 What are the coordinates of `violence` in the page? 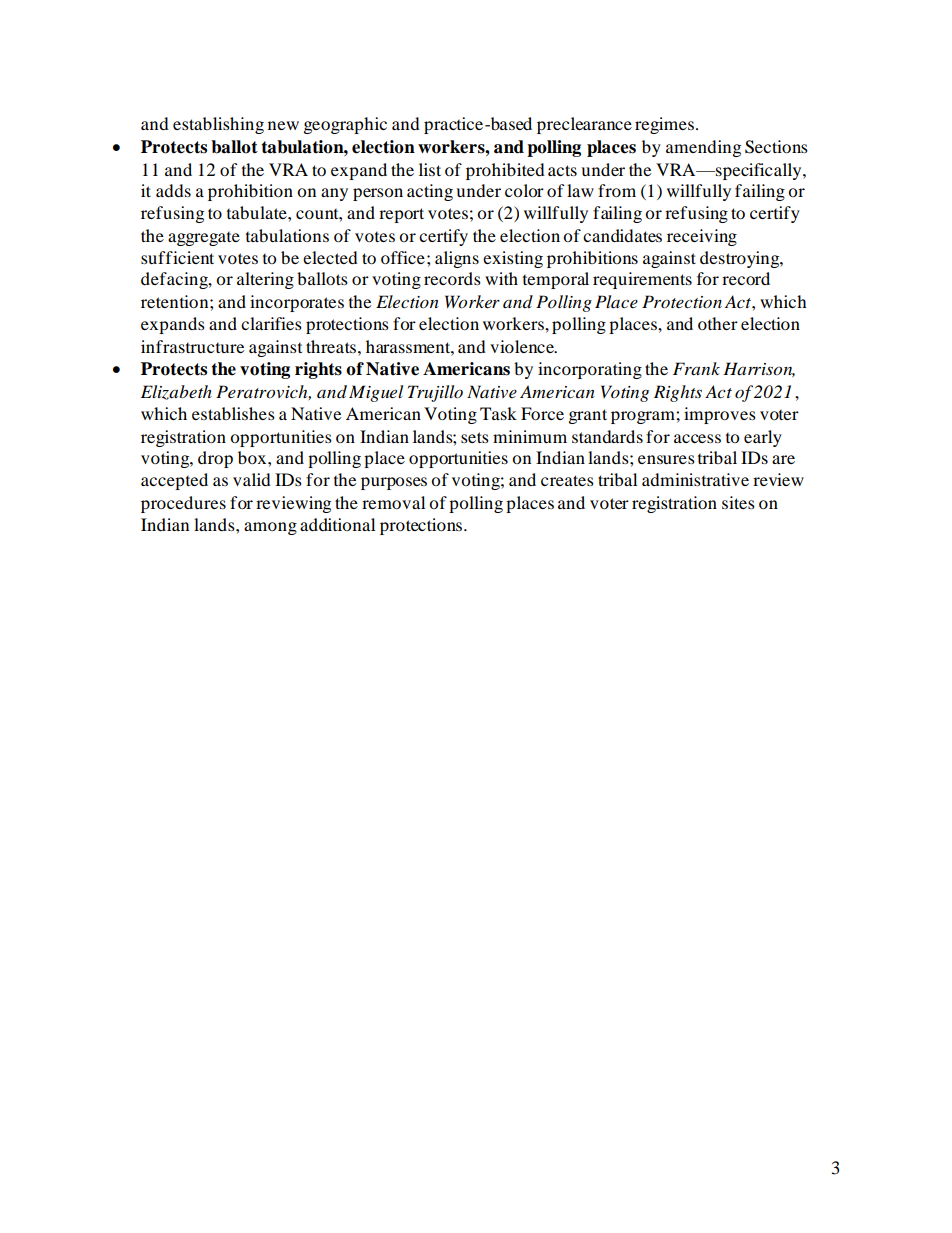 It's located at (523, 346).
